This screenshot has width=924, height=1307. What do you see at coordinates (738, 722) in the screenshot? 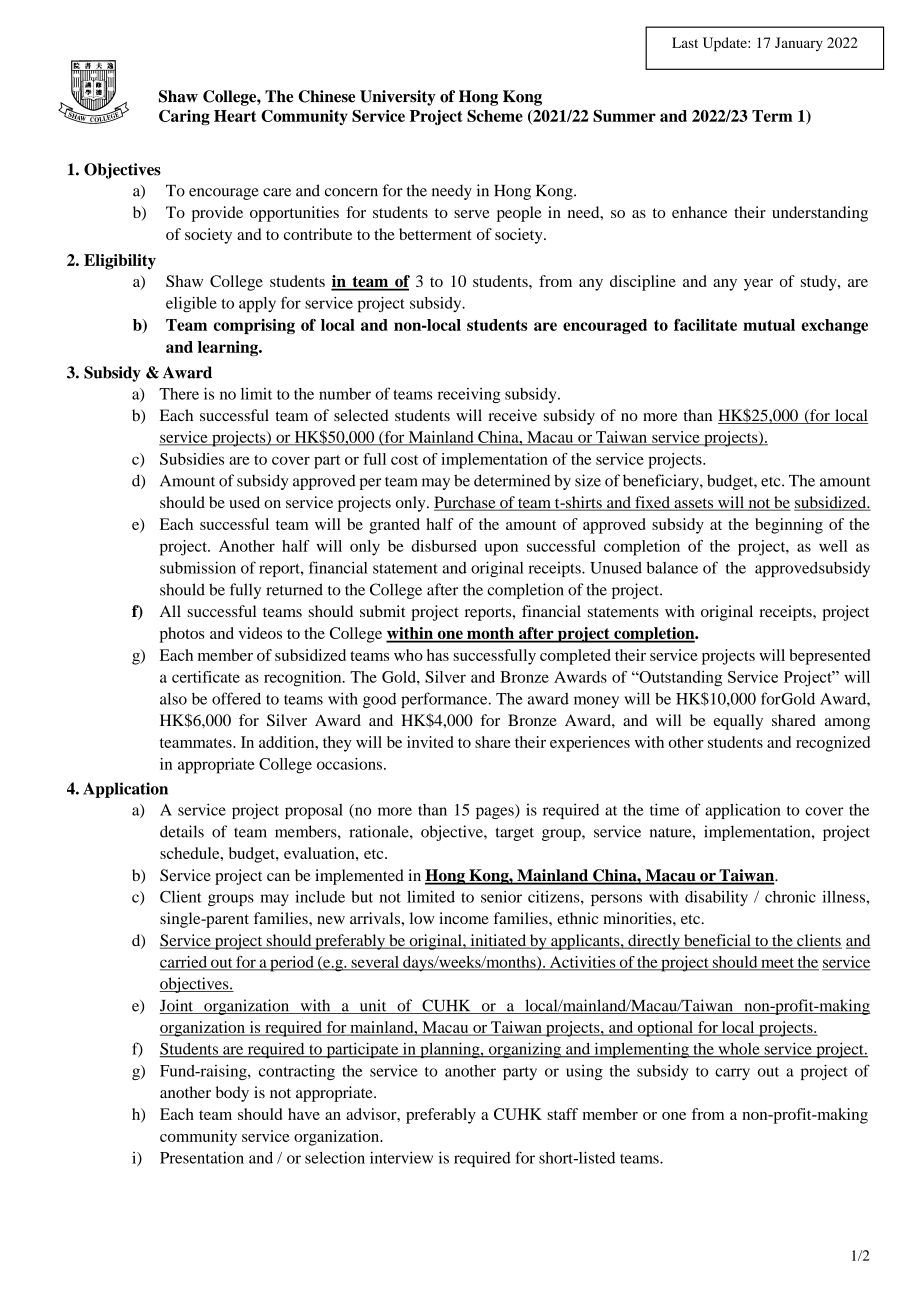
I see `equally` at bounding box center [738, 722].
